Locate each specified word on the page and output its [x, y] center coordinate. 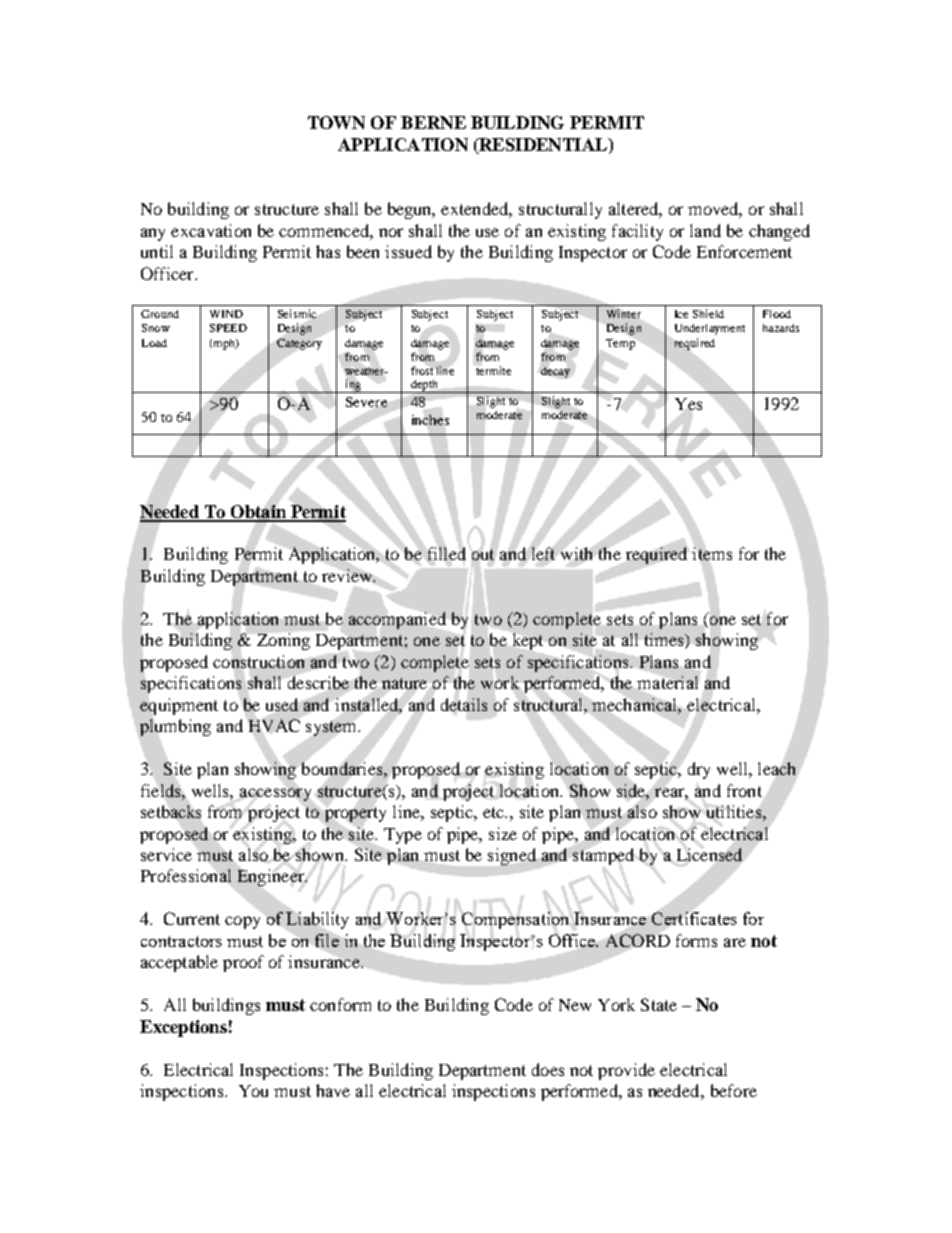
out [483, 554]
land [705, 230]
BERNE [433, 122]
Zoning [283, 641]
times [665, 641]
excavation [211, 230]
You [253, 1091]
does [548, 1069]
